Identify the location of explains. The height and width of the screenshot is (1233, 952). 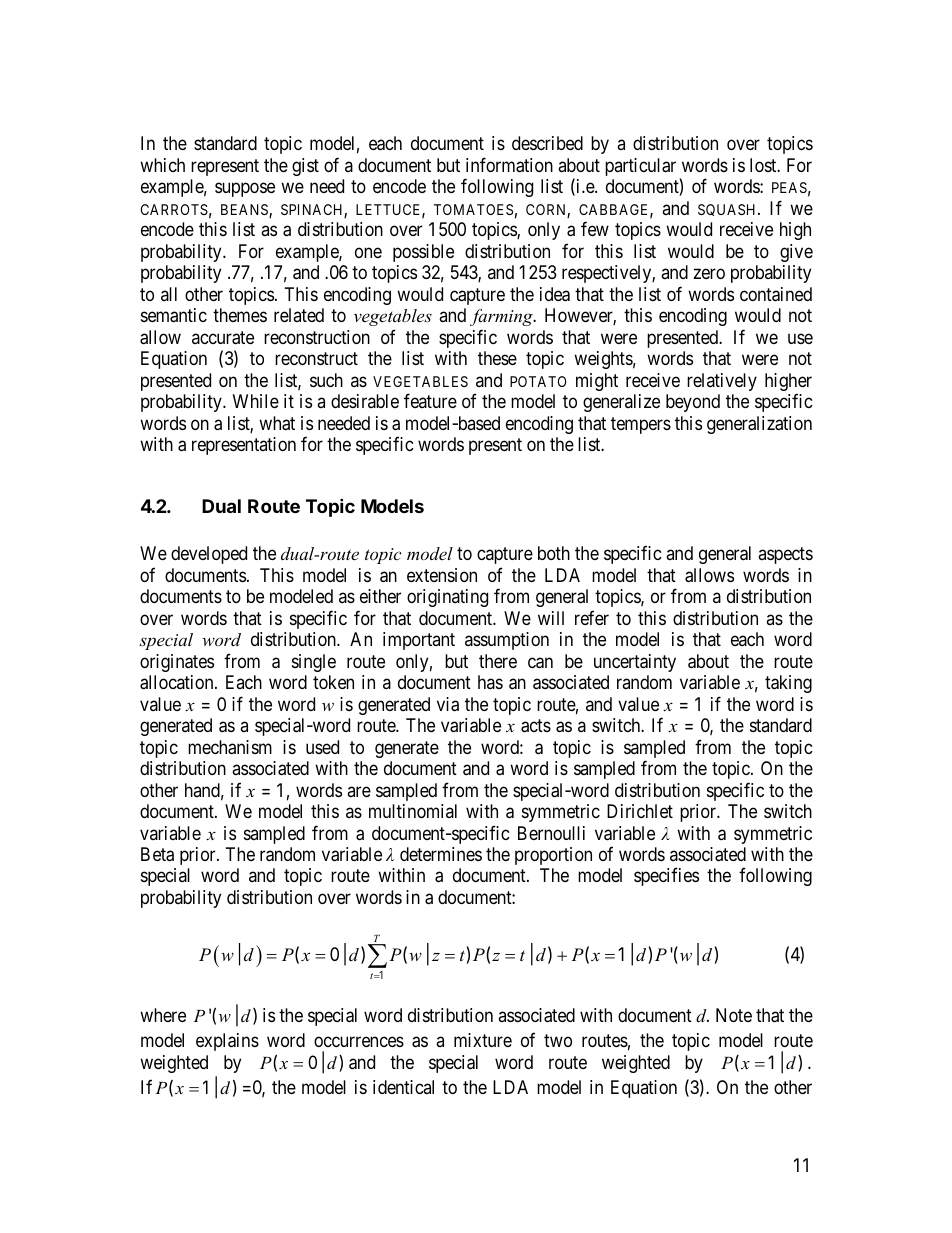
(227, 1042).
